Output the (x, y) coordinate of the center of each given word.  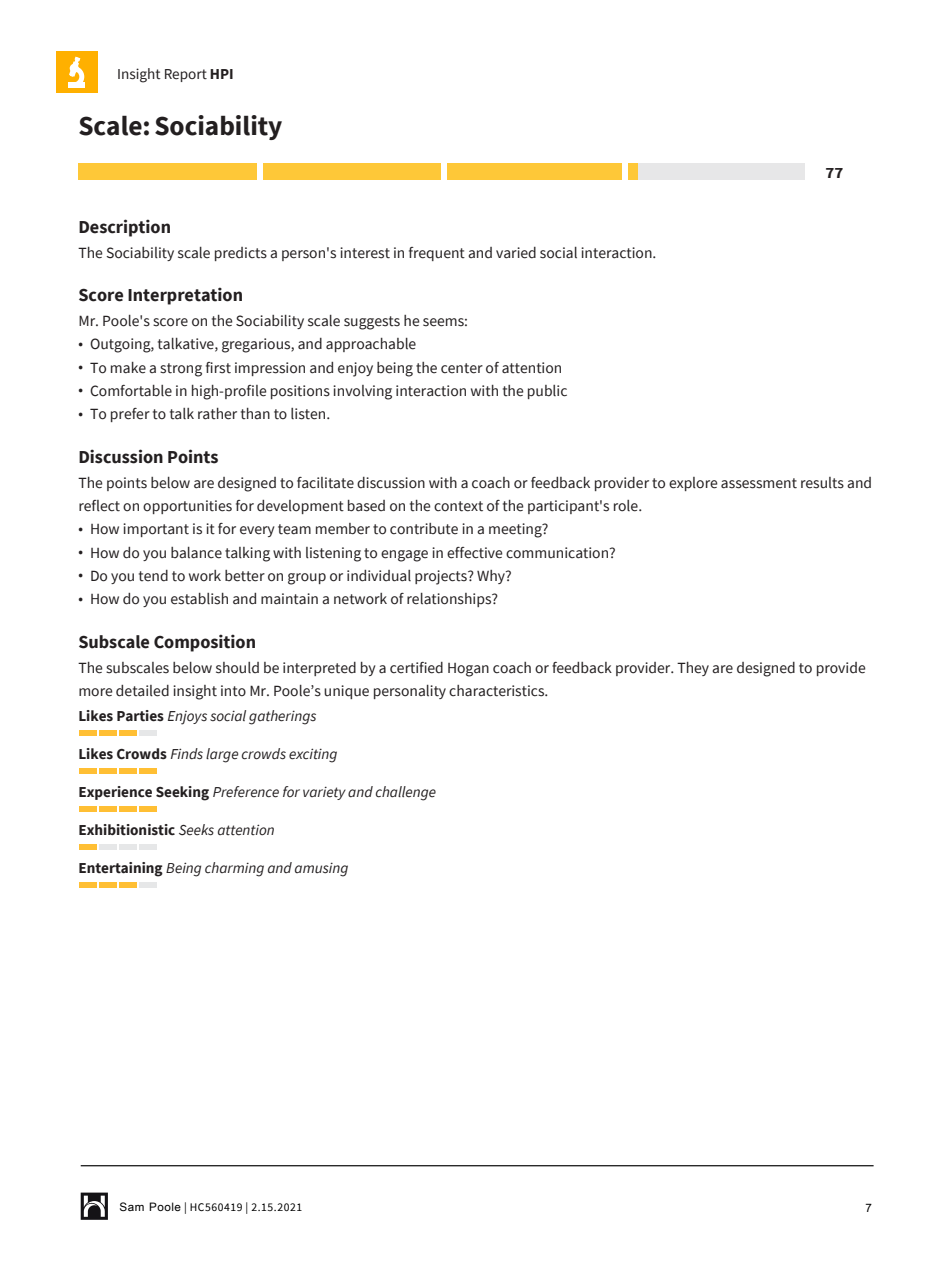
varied (516, 253)
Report (186, 75)
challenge (406, 793)
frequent (437, 254)
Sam (132, 1206)
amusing (321, 870)
